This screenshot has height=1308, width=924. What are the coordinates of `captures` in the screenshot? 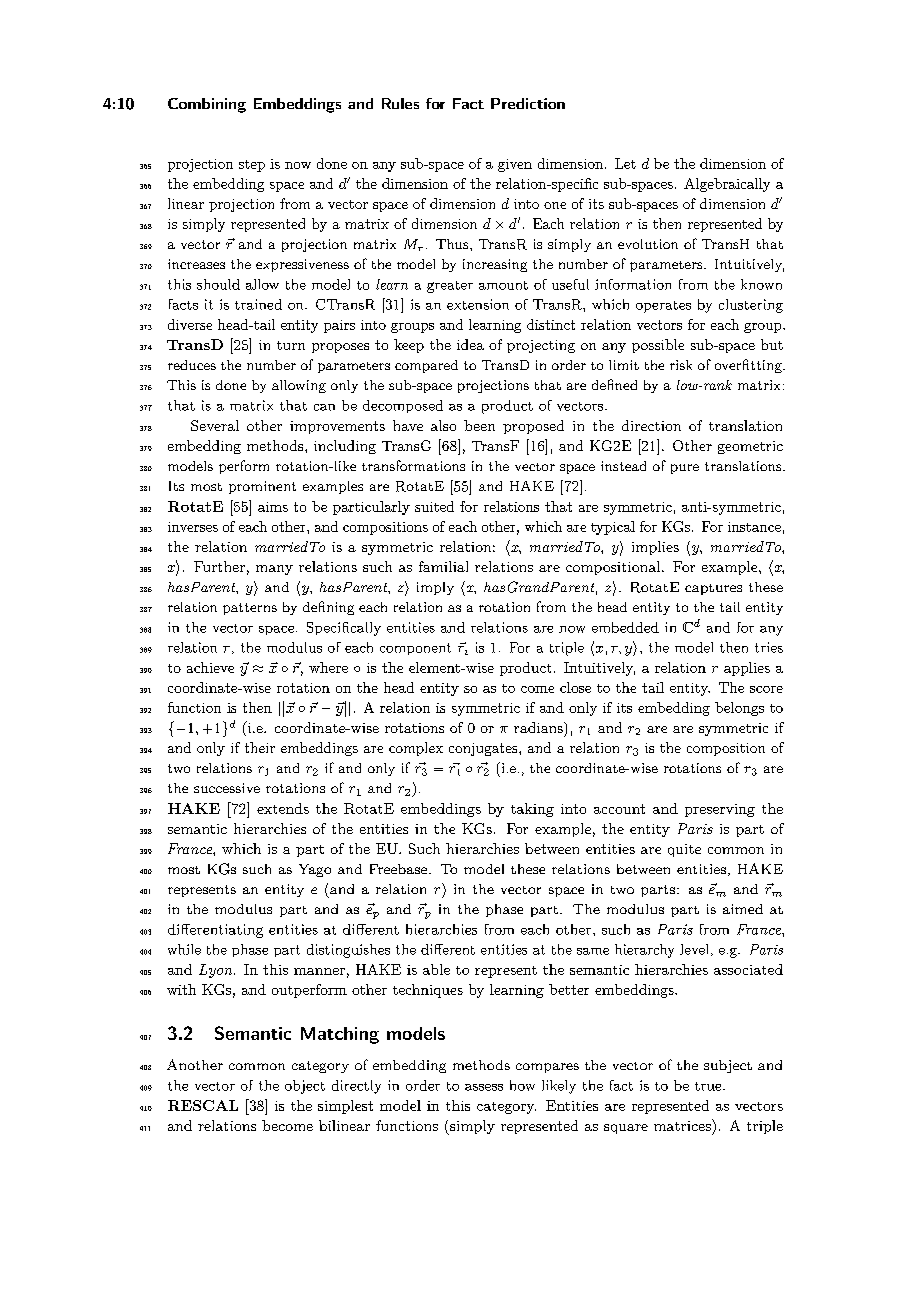 It's located at (713, 589).
